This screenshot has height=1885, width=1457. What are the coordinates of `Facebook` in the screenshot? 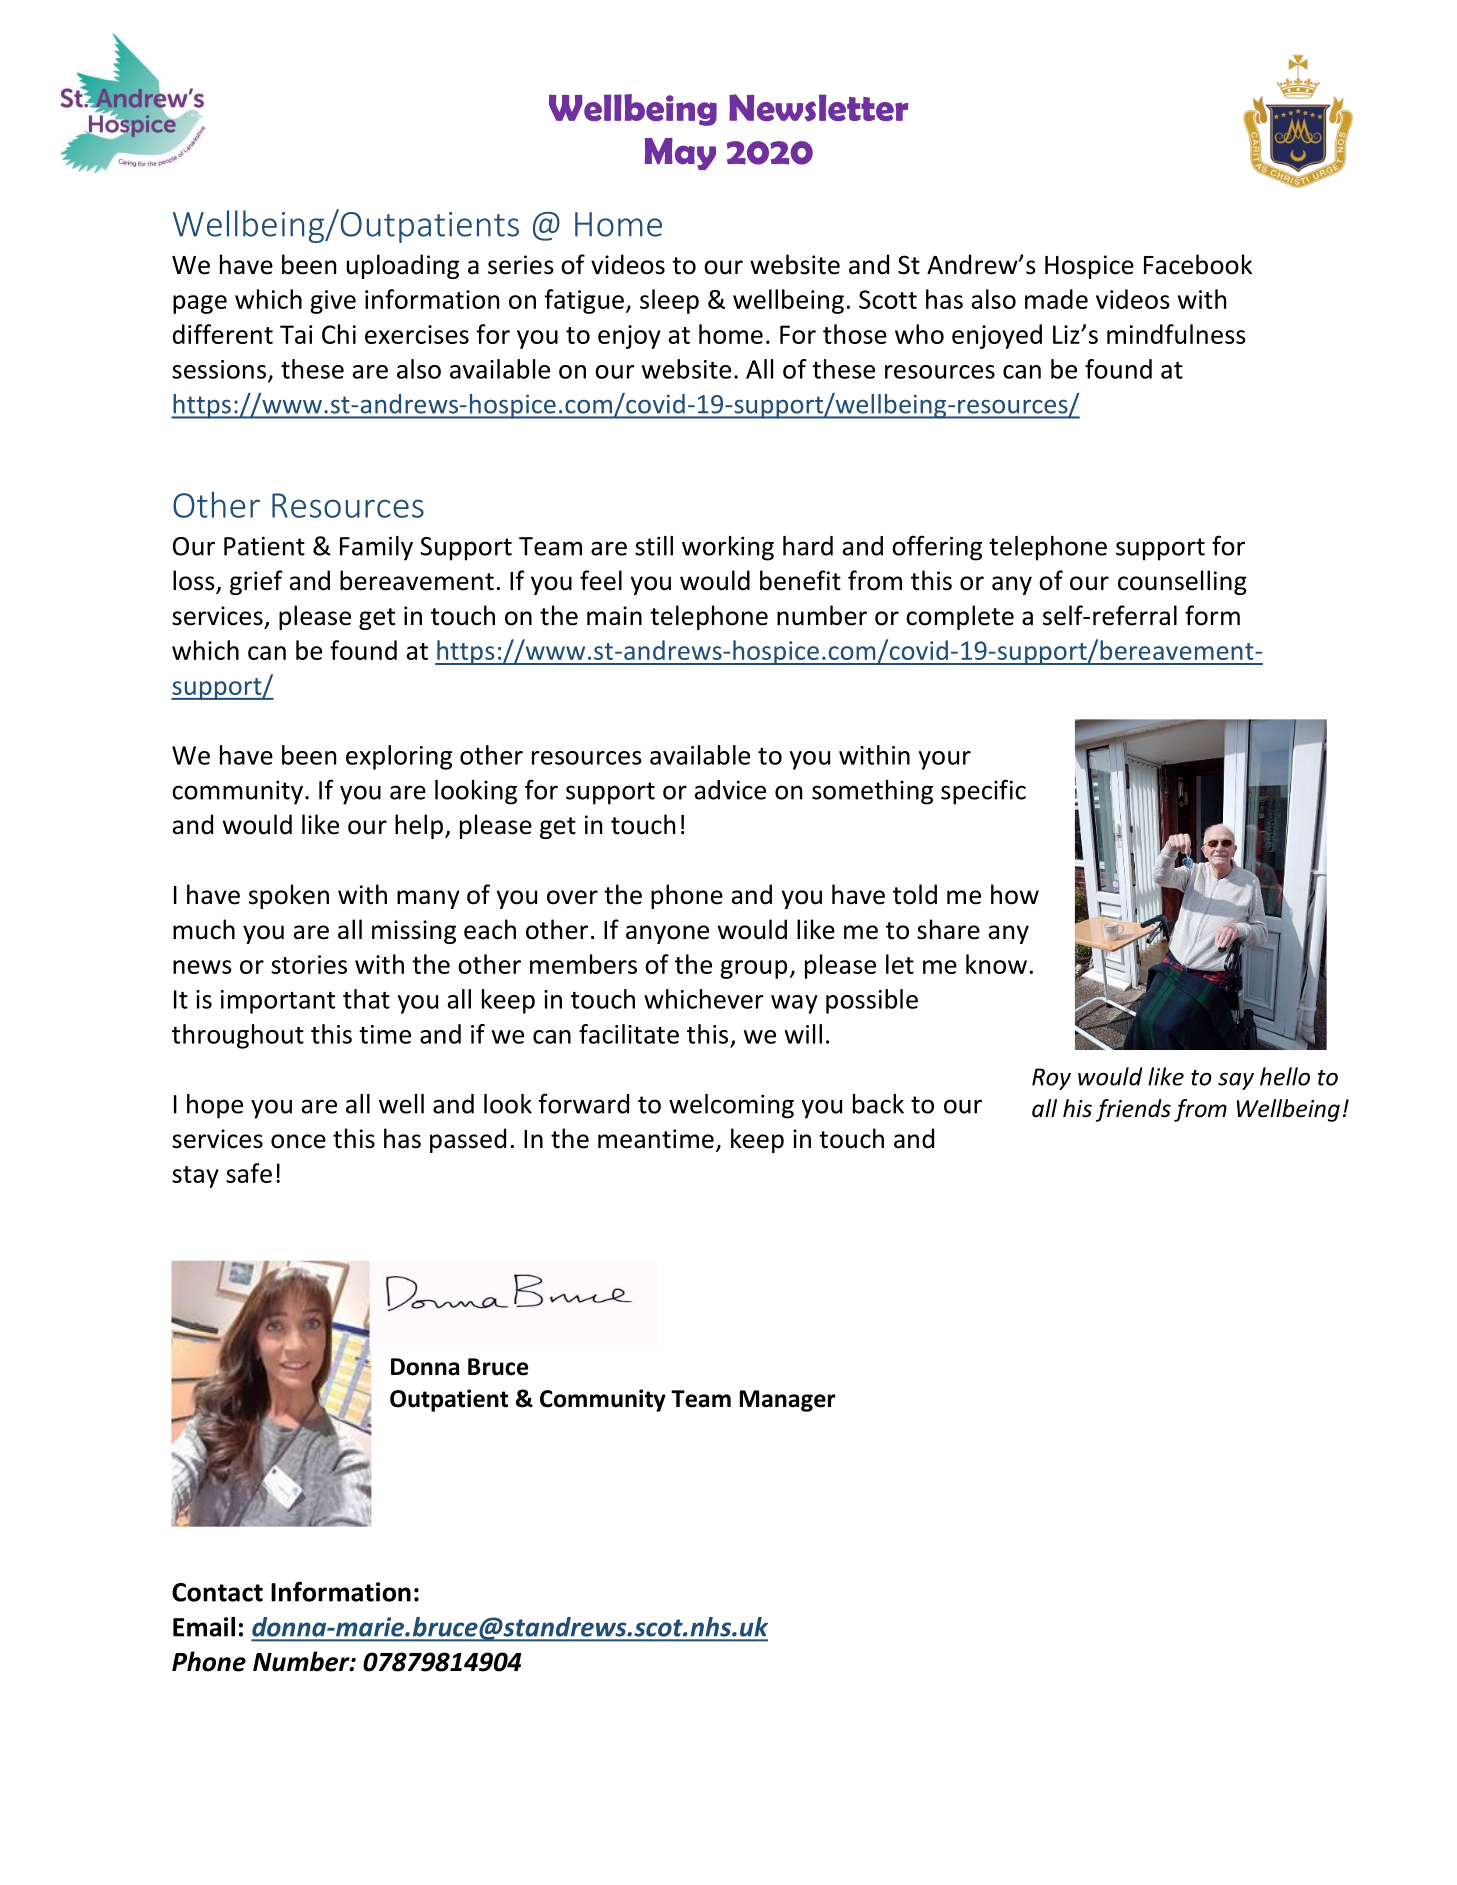 It's located at (1198, 264).
